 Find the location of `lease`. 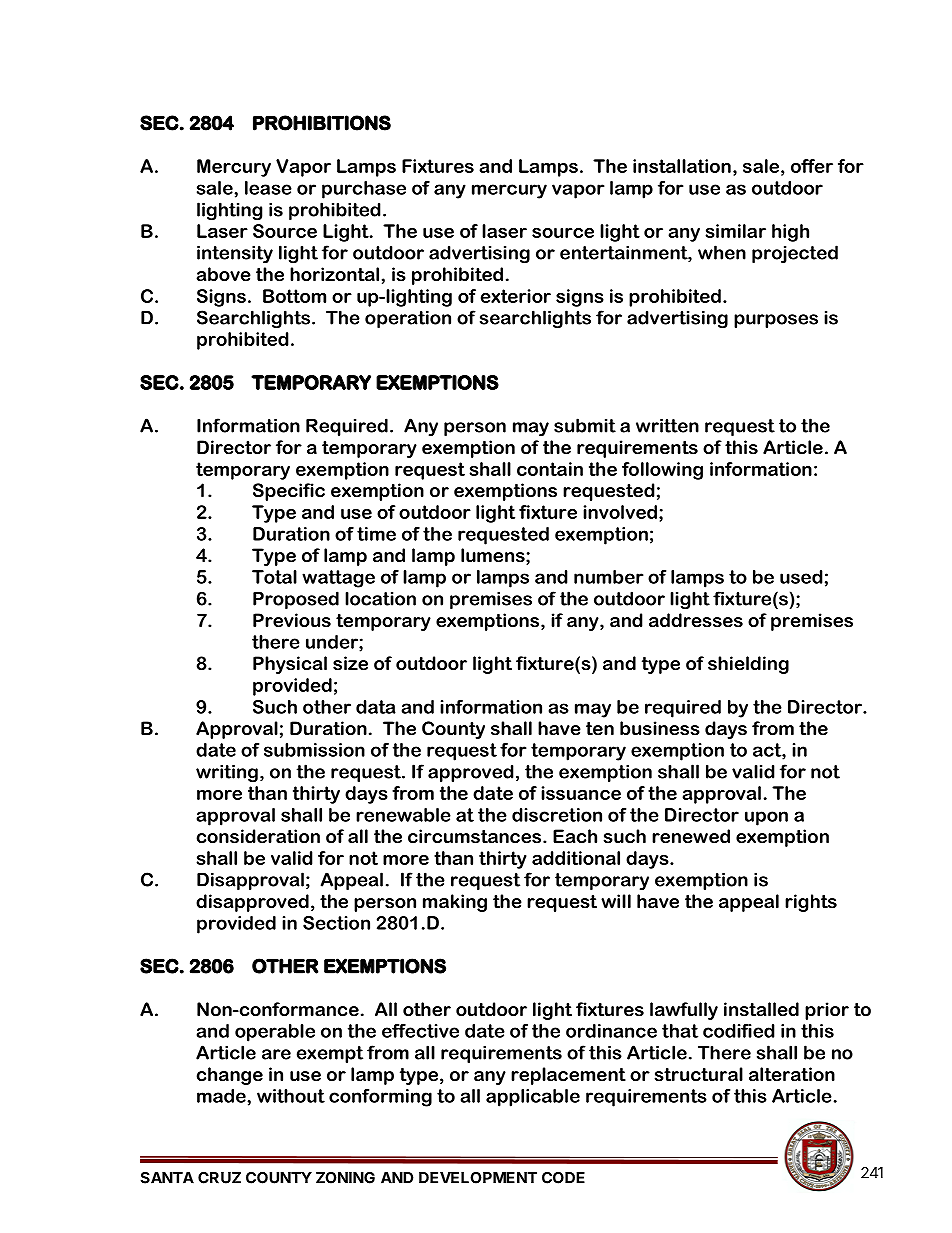

lease is located at coordinates (268, 188).
